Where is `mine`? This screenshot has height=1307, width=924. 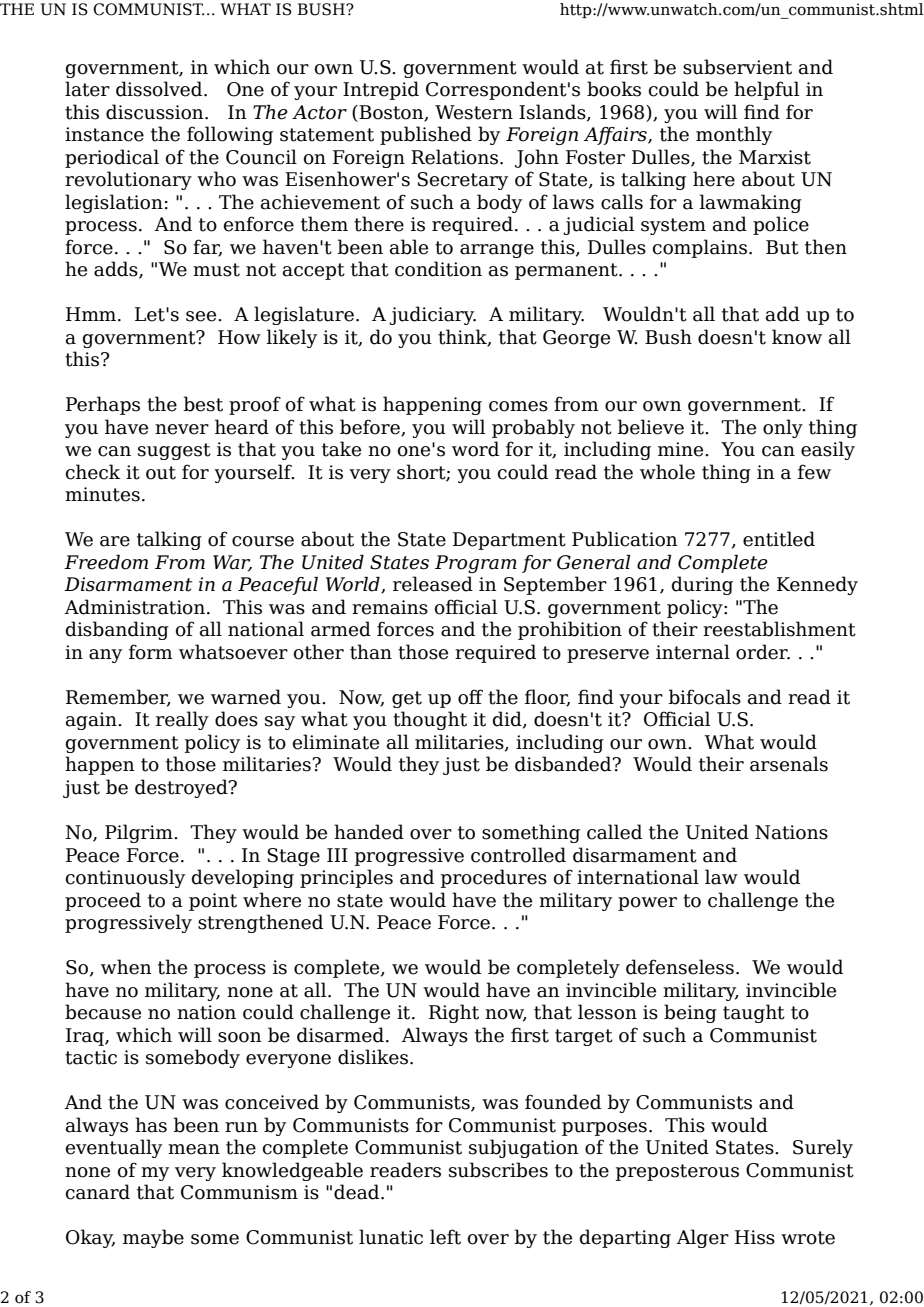 mine is located at coordinates (682, 449).
